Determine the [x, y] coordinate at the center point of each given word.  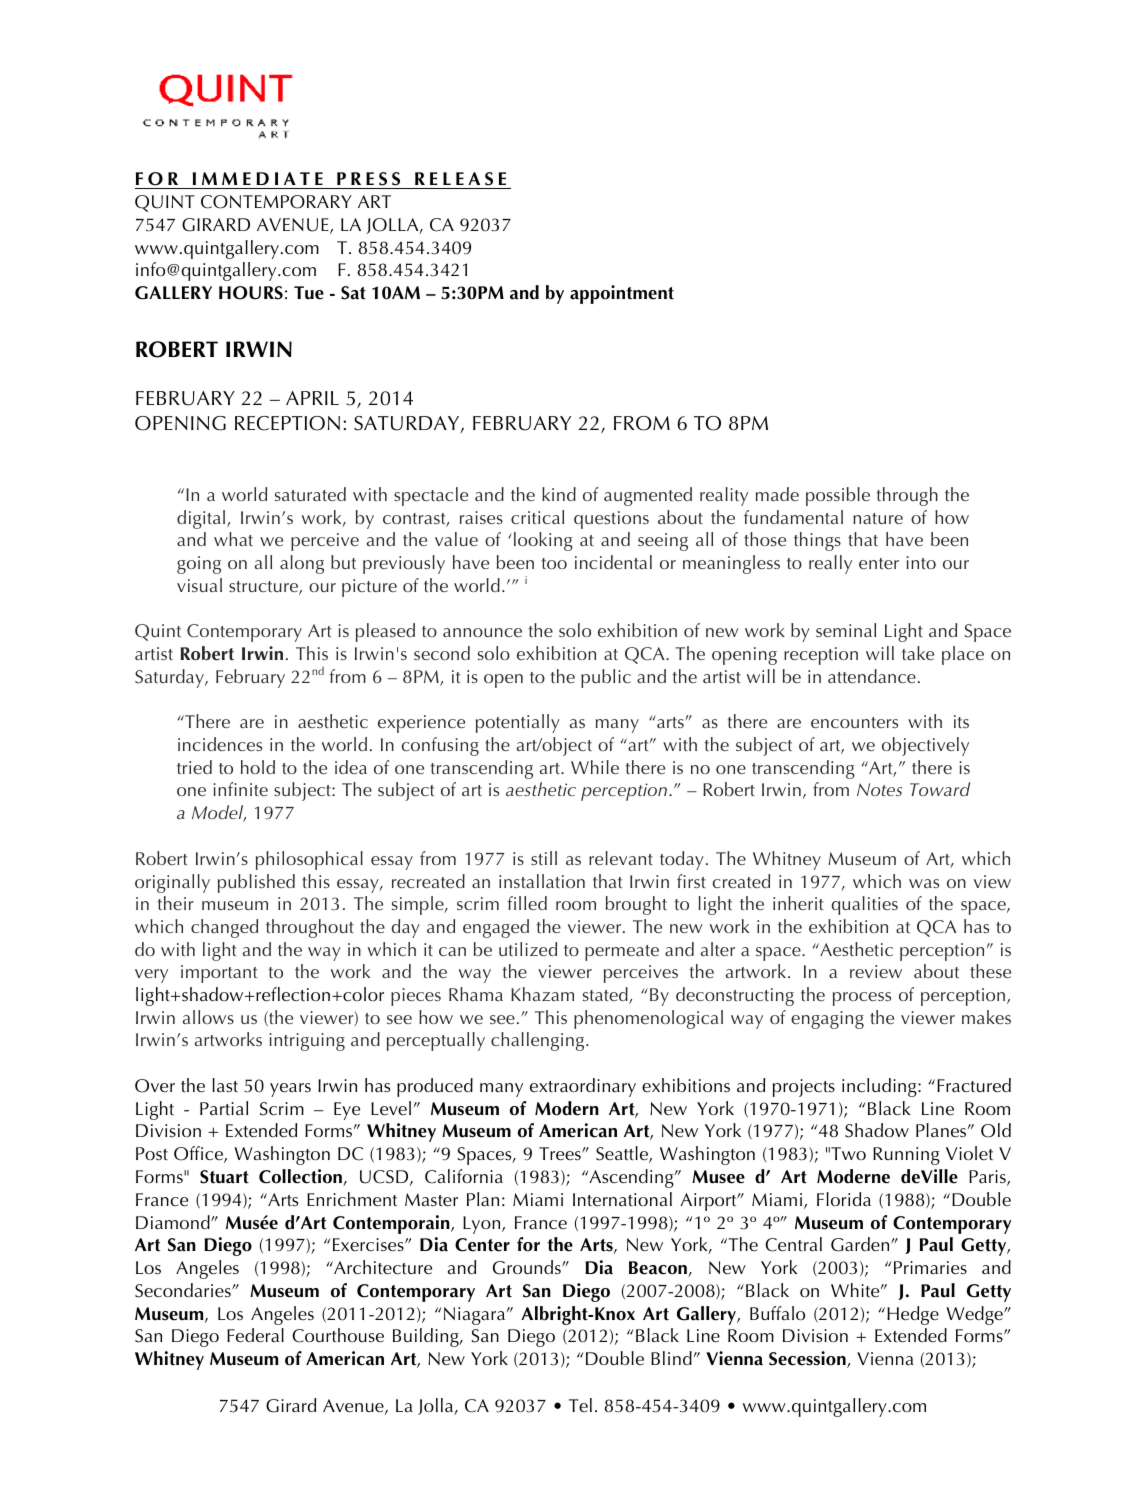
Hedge [913, 1315]
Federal [255, 1335]
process [862, 999]
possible [838, 496]
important [219, 974]
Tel [580, 1405]
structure [264, 588]
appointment [622, 294]
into [921, 562]
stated [606, 995]
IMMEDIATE [258, 178]
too [554, 563]
